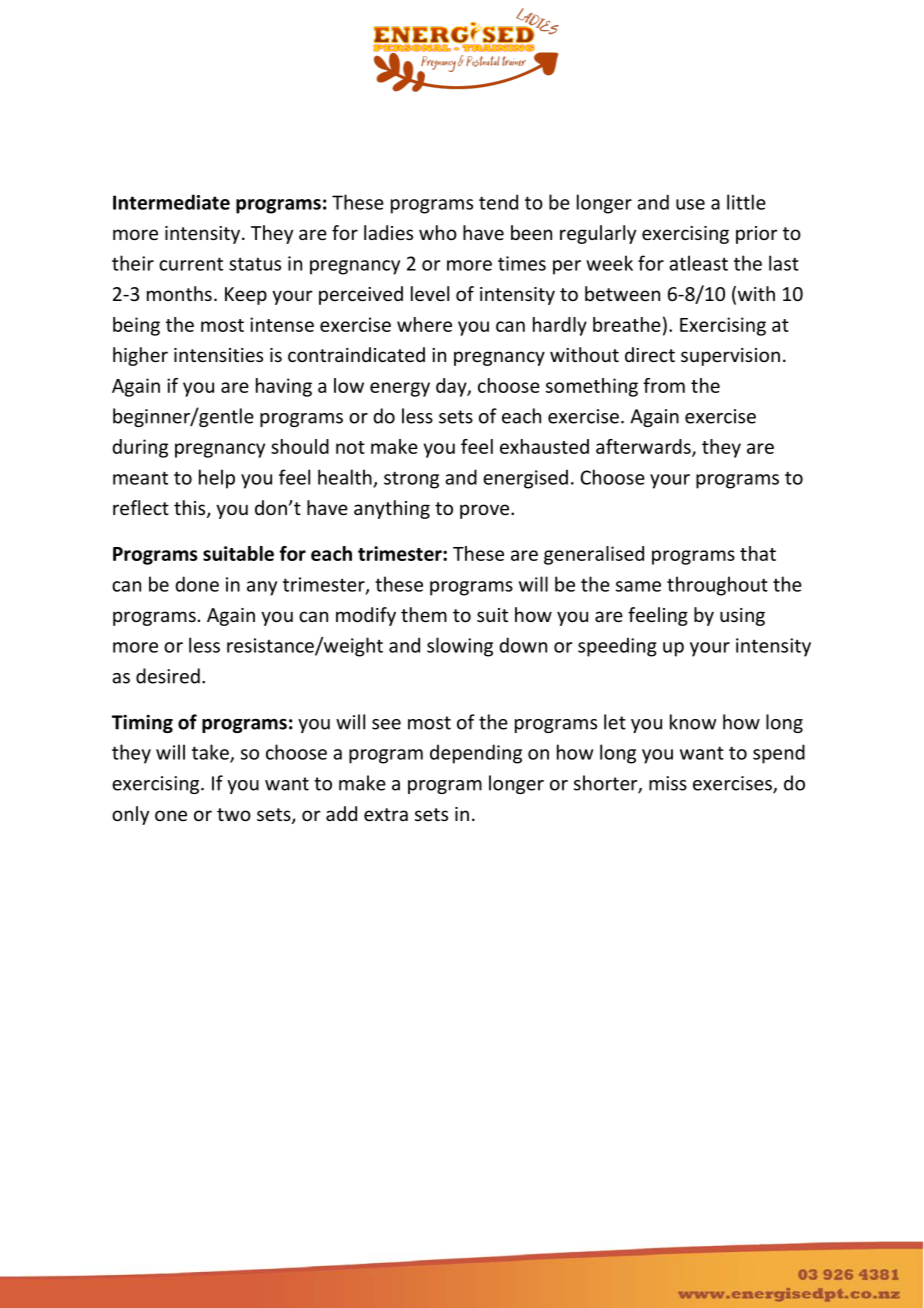 Image resolution: width=924 pixels, height=1308 pixels. What do you see at coordinates (234, 814) in the screenshot?
I see `two` at bounding box center [234, 814].
